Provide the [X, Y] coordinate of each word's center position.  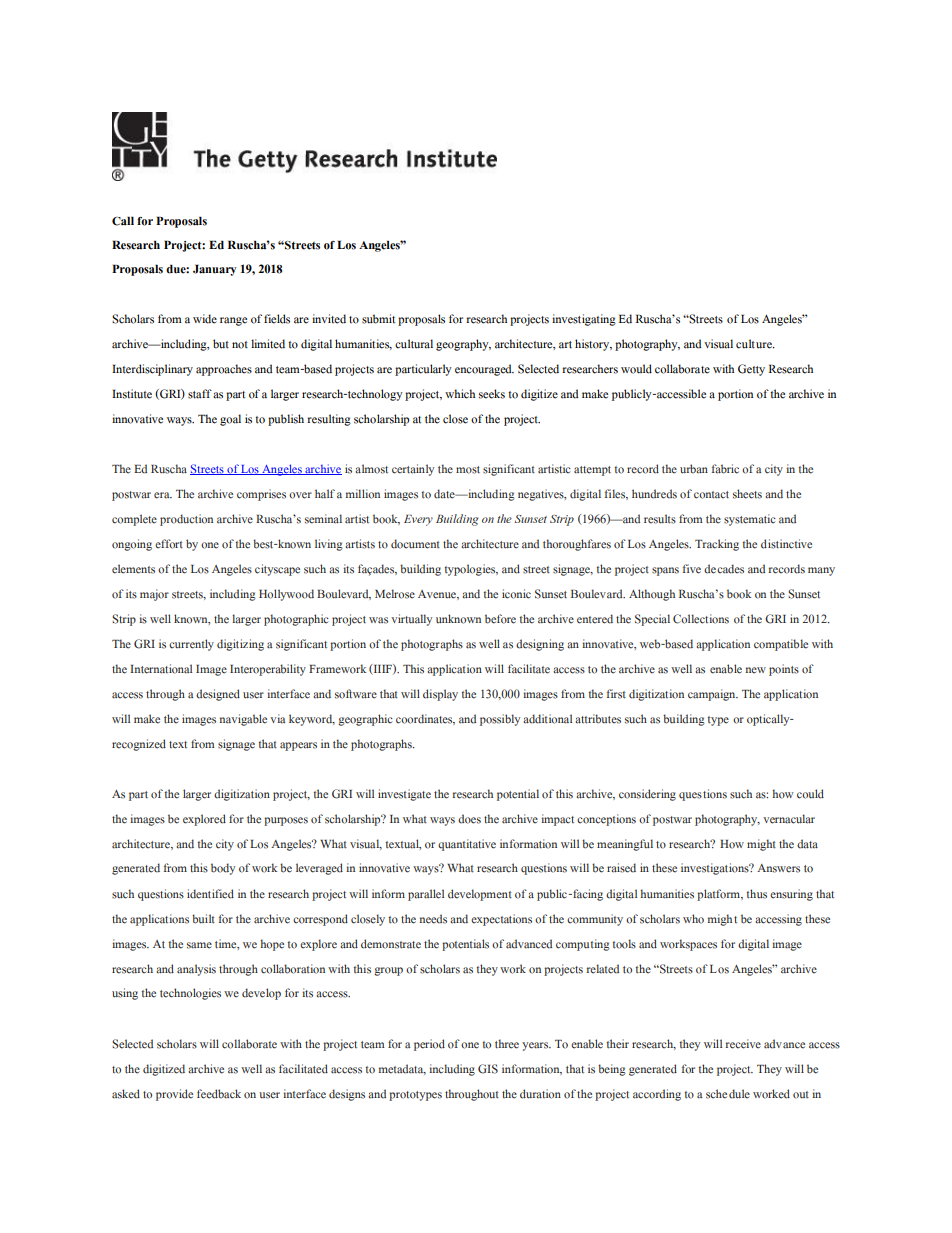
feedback [219, 1094]
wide [205, 319]
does [469, 819]
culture [755, 344]
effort [169, 544]
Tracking [717, 545]
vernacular [789, 819]
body [223, 869]
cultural [414, 344]
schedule [728, 1094]
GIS [488, 1069]
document [415, 544]
